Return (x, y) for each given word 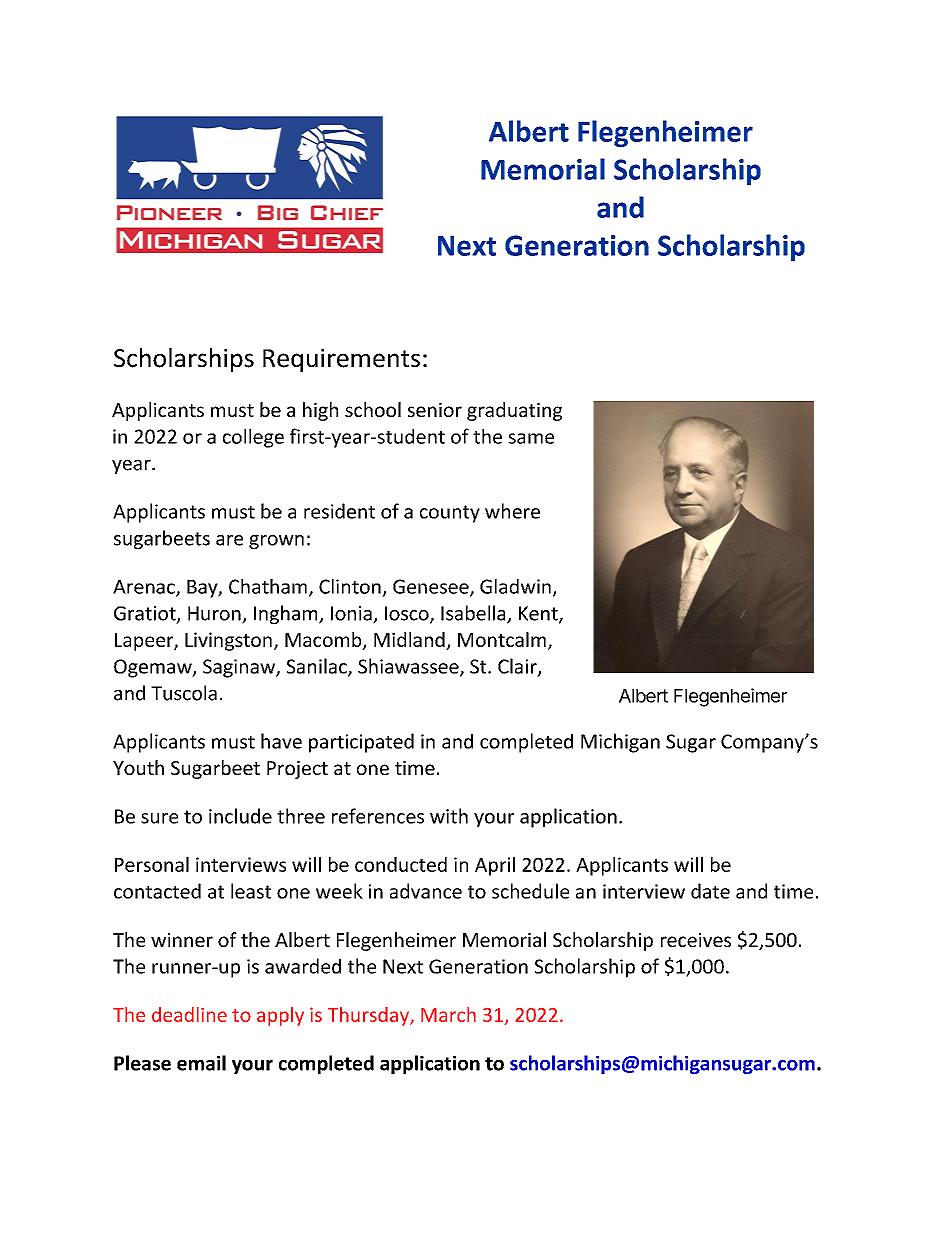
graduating (514, 411)
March (448, 1014)
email (201, 1063)
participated (361, 743)
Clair (518, 667)
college (253, 438)
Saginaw (240, 668)
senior (435, 410)
